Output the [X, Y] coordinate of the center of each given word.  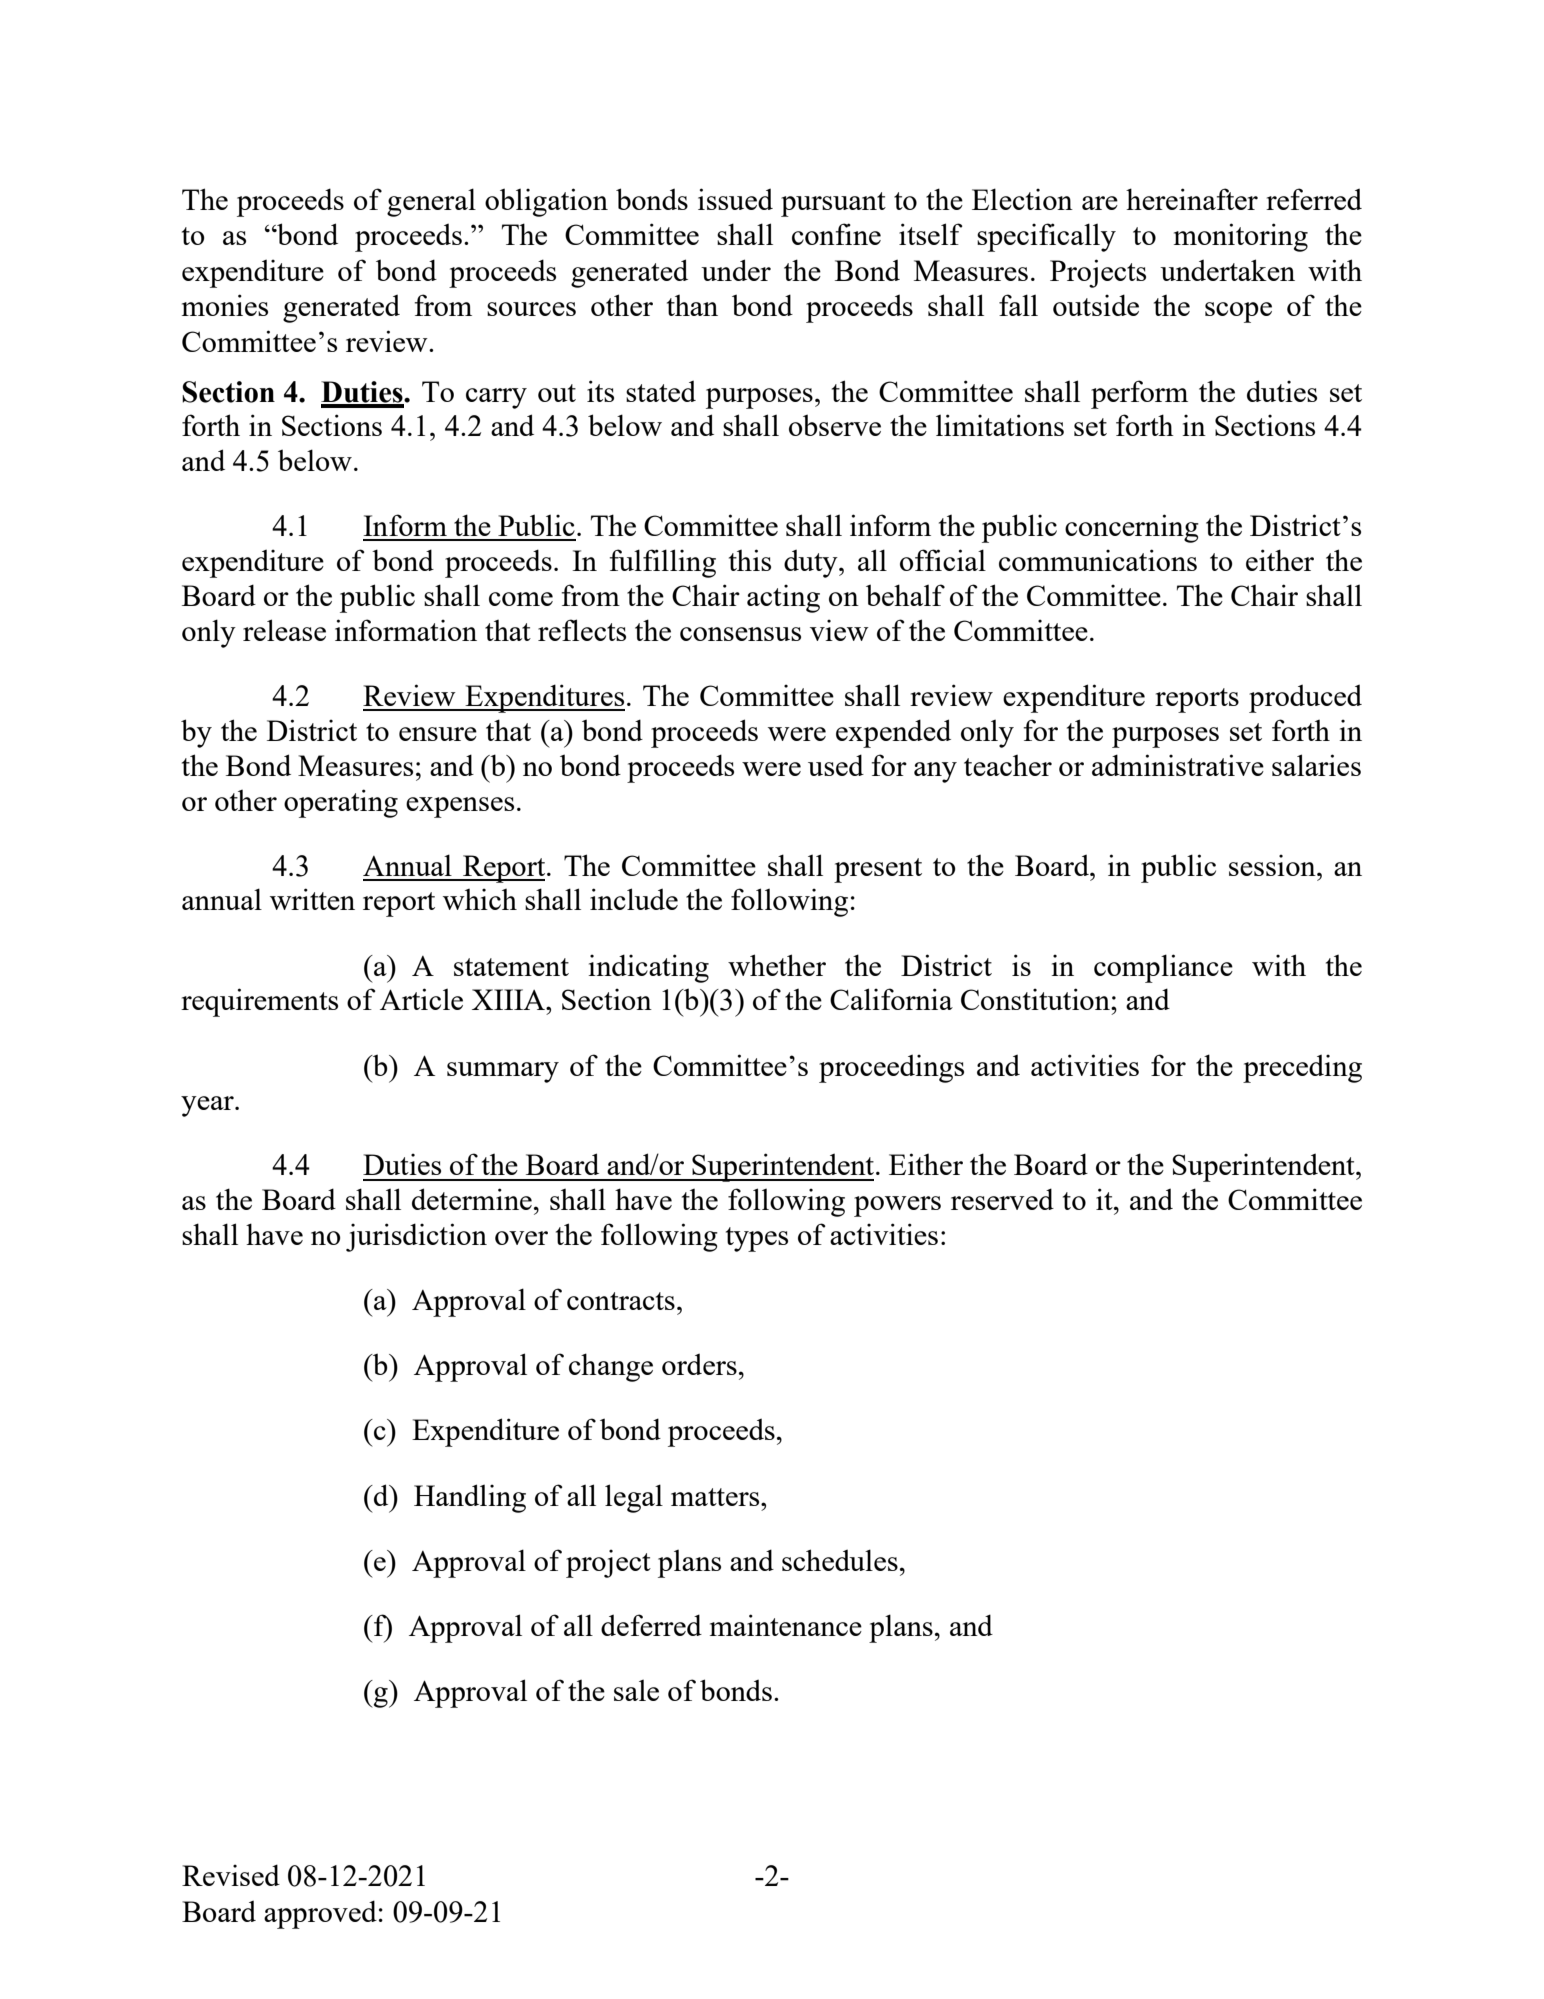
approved [320, 1914]
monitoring [1241, 237]
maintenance [786, 1625]
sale [636, 1690]
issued [735, 199]
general [431, 202]
